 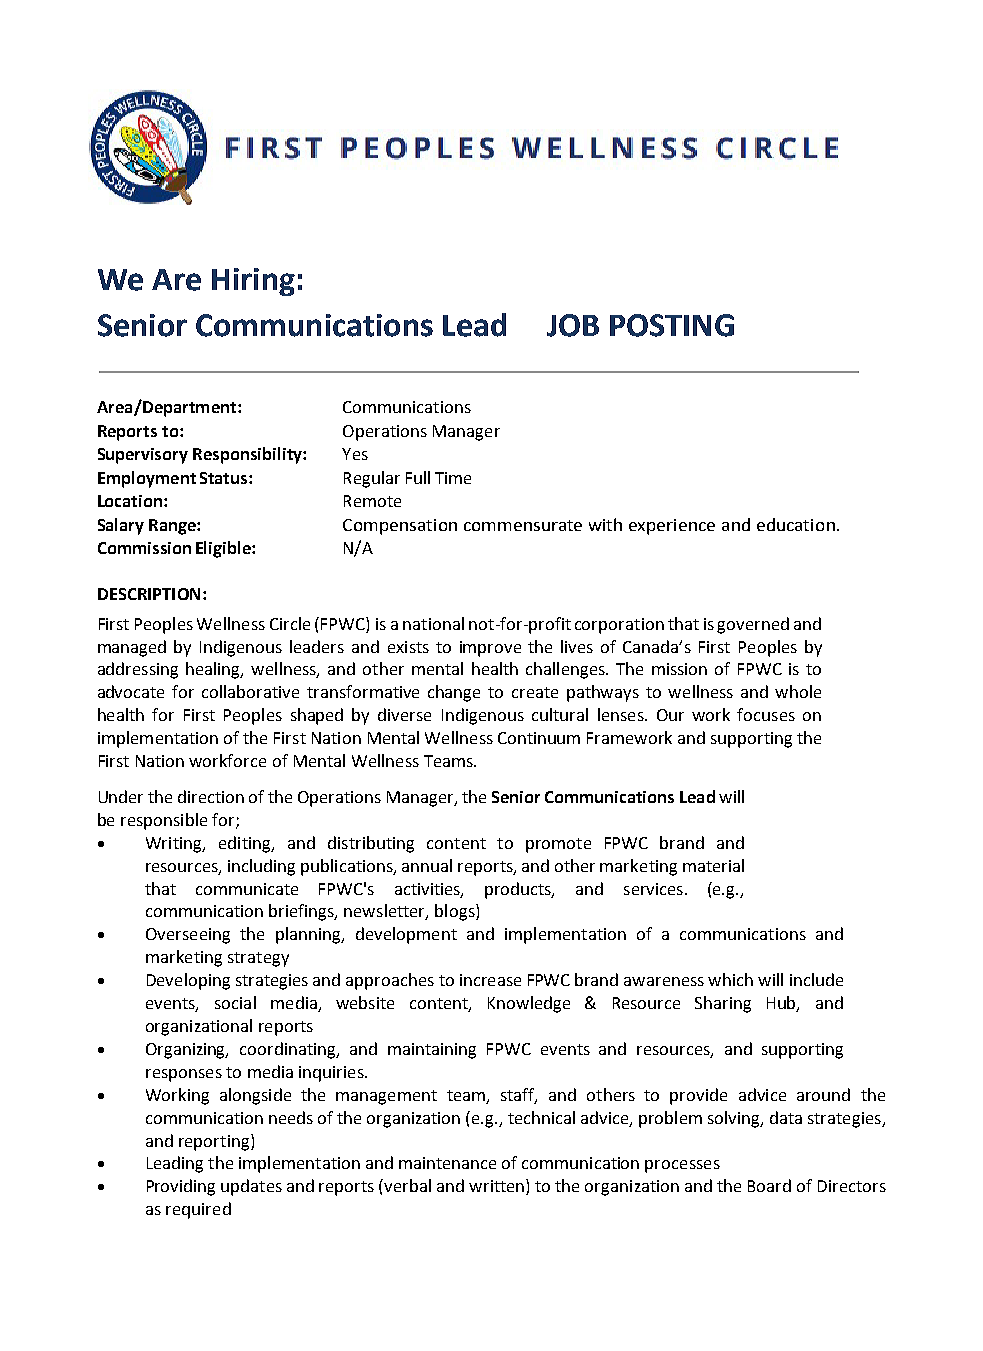 What do you see at coordinates (181, 1187) in the page?
I see `Providing` at bounding box center [181, 1187].
